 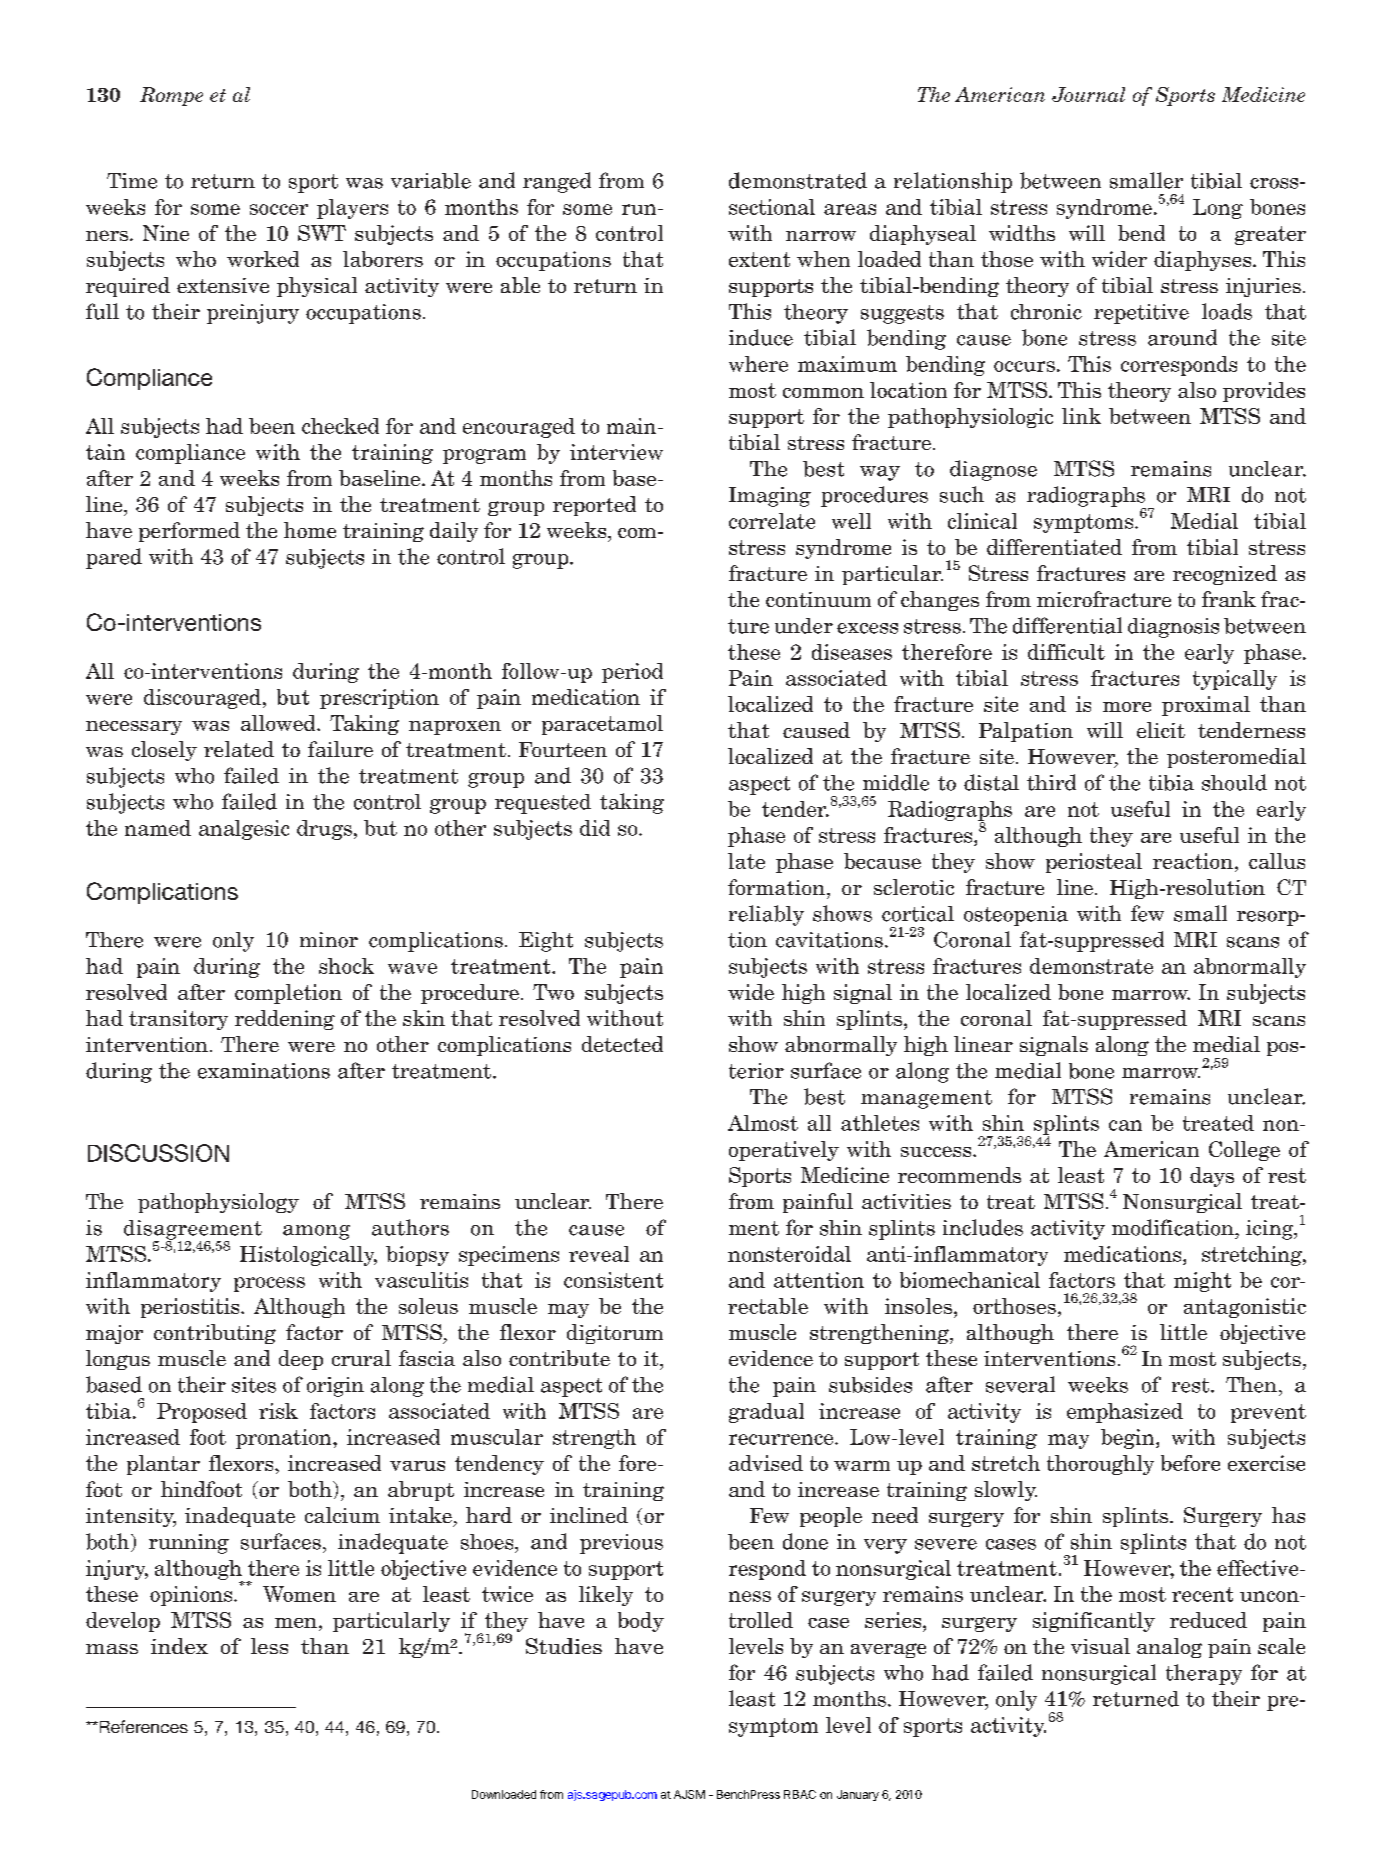 I want to click on References, so click(x=142, y=1726).
